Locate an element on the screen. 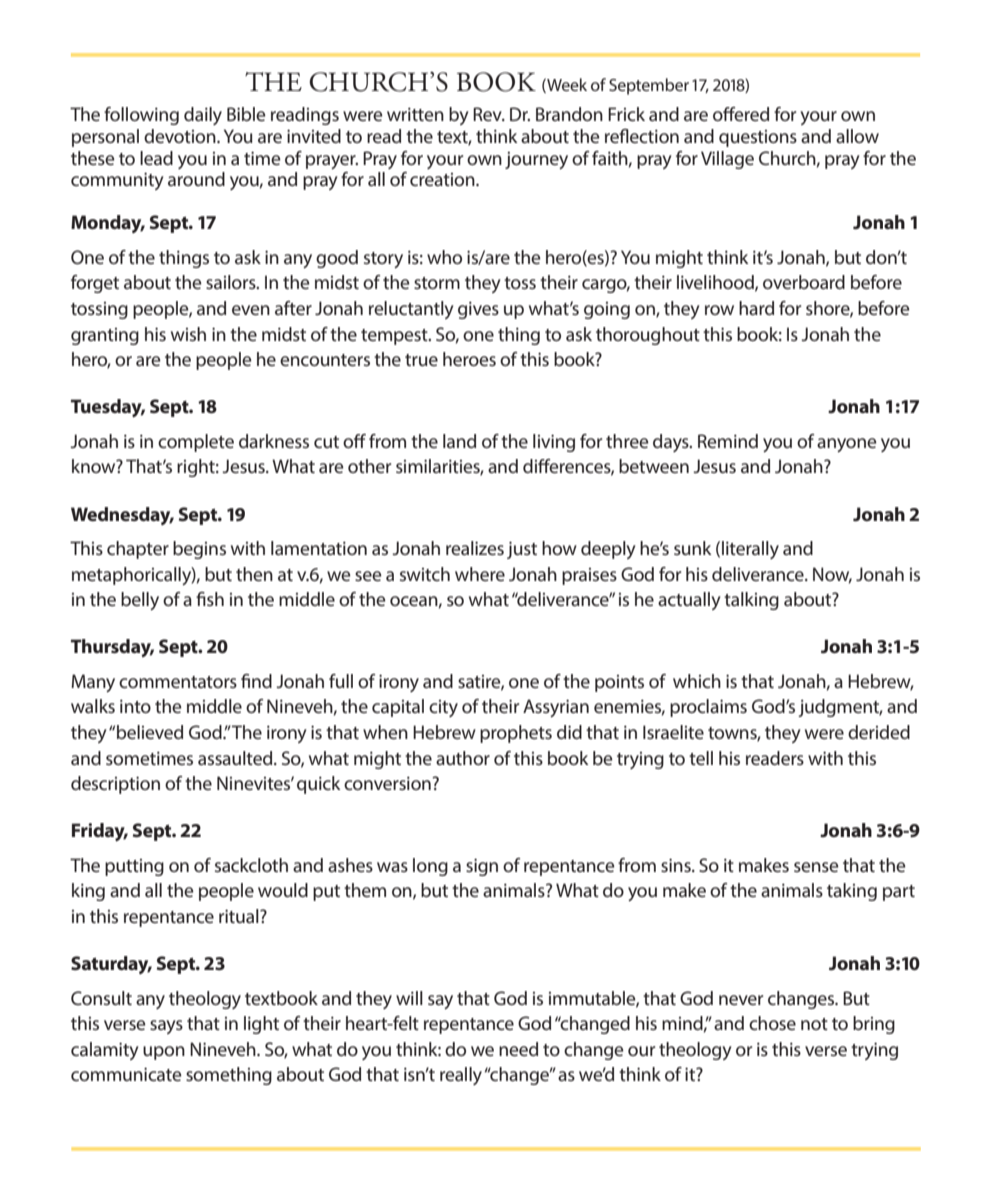  not is located at coordinates (814, 1024).
